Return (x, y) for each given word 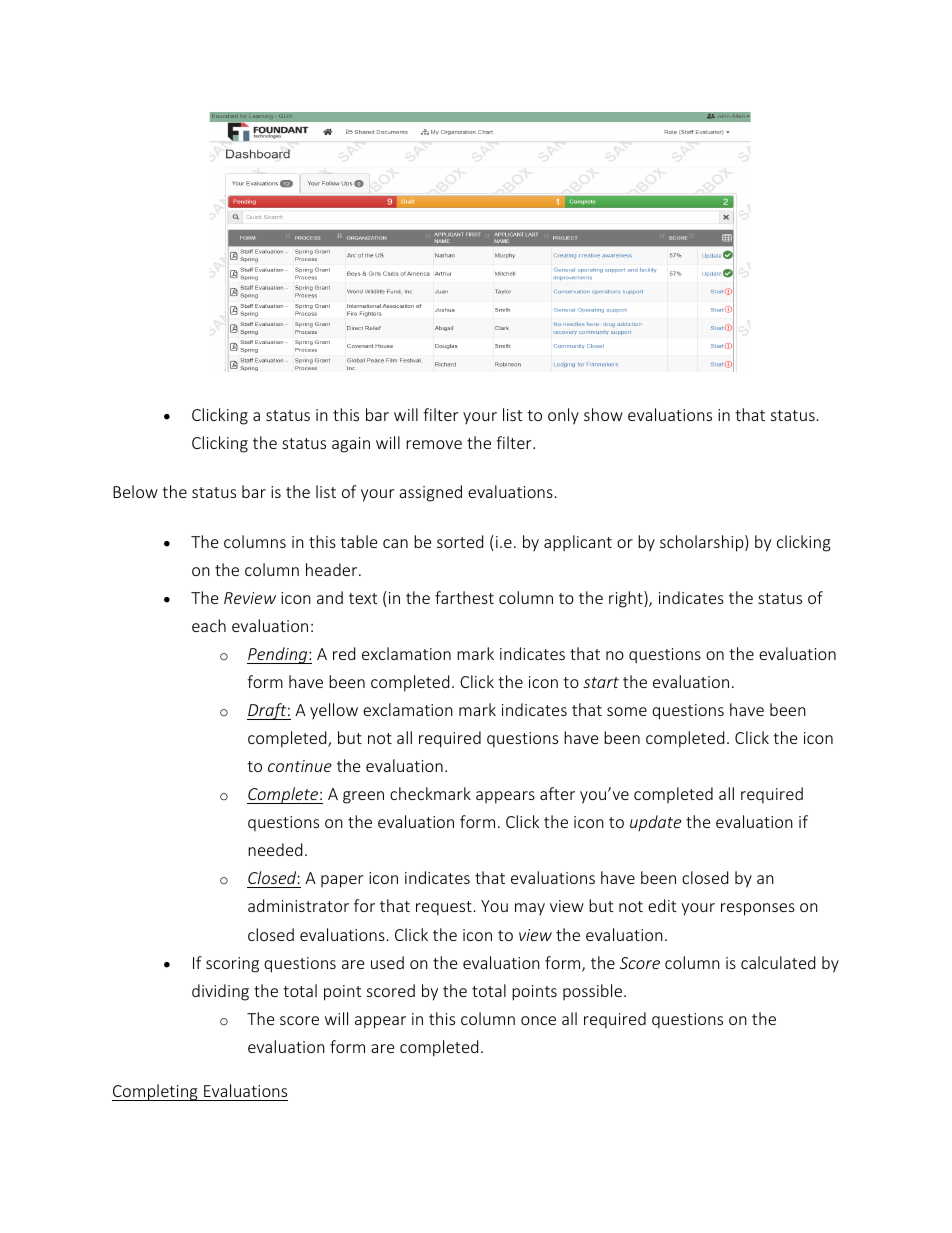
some (627, 711)
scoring (232, 965)
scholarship (703, 543)
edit (662, 905)
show (603, 414)
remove (434, 444)
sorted (460, 541)
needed (275, 849)
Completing (156, 1092)
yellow (334, 711)
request (444, 908)
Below (135, 491)
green (363, 797)
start (601, 682)
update (655, 823)
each (209, 625)
